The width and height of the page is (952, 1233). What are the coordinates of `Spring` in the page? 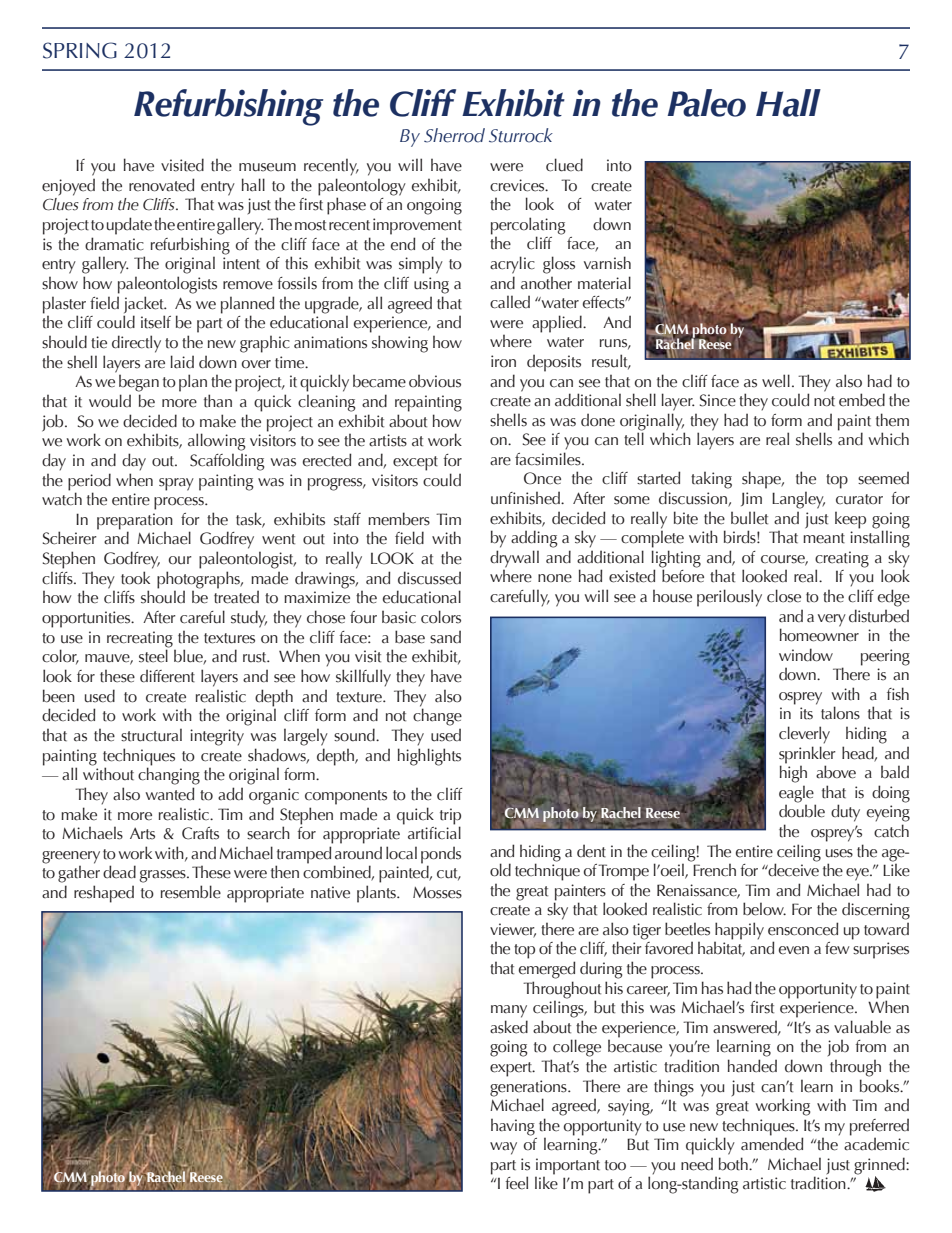 It's located at (80, 50).
